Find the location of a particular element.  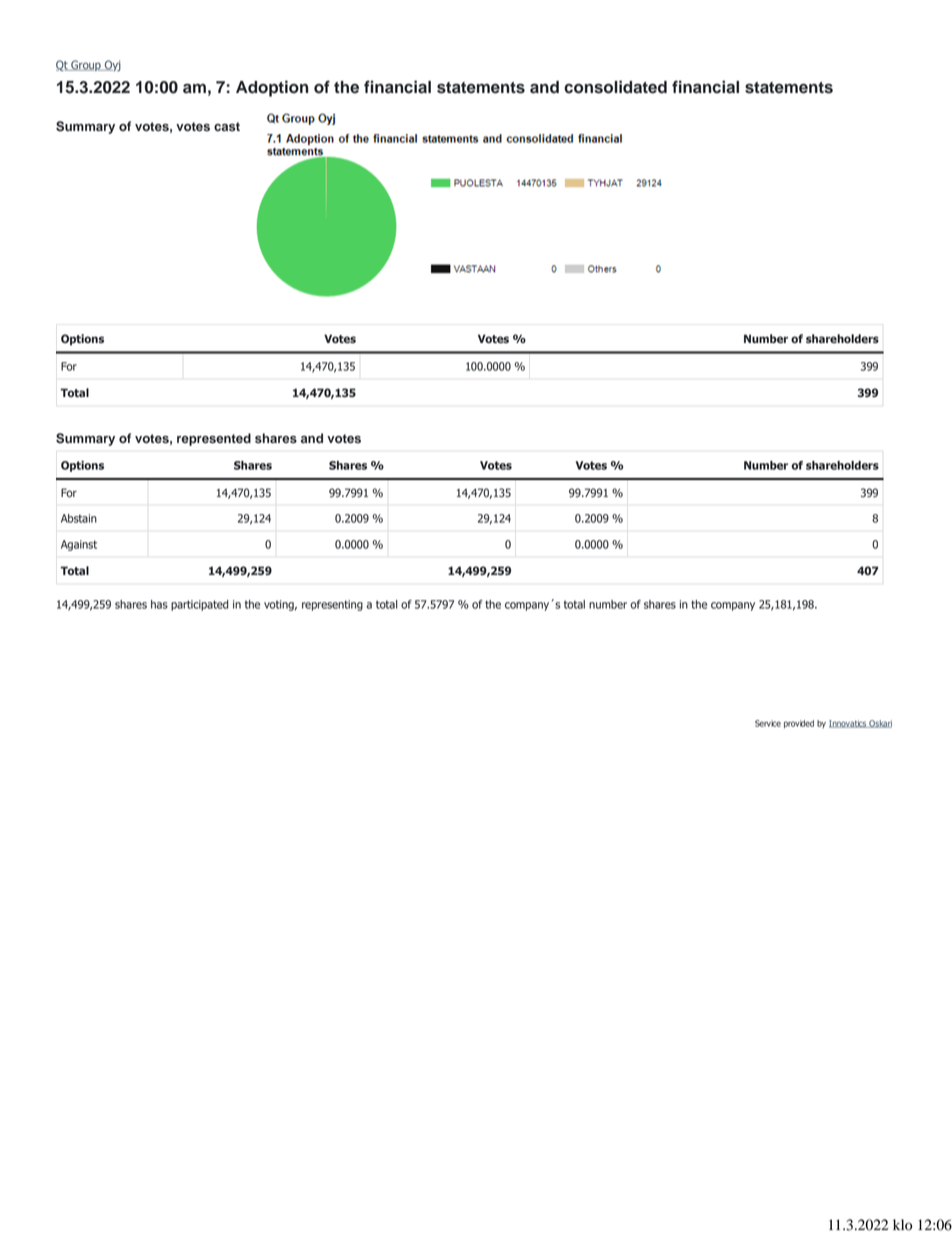

participated is located at coordinates (199, 605).
